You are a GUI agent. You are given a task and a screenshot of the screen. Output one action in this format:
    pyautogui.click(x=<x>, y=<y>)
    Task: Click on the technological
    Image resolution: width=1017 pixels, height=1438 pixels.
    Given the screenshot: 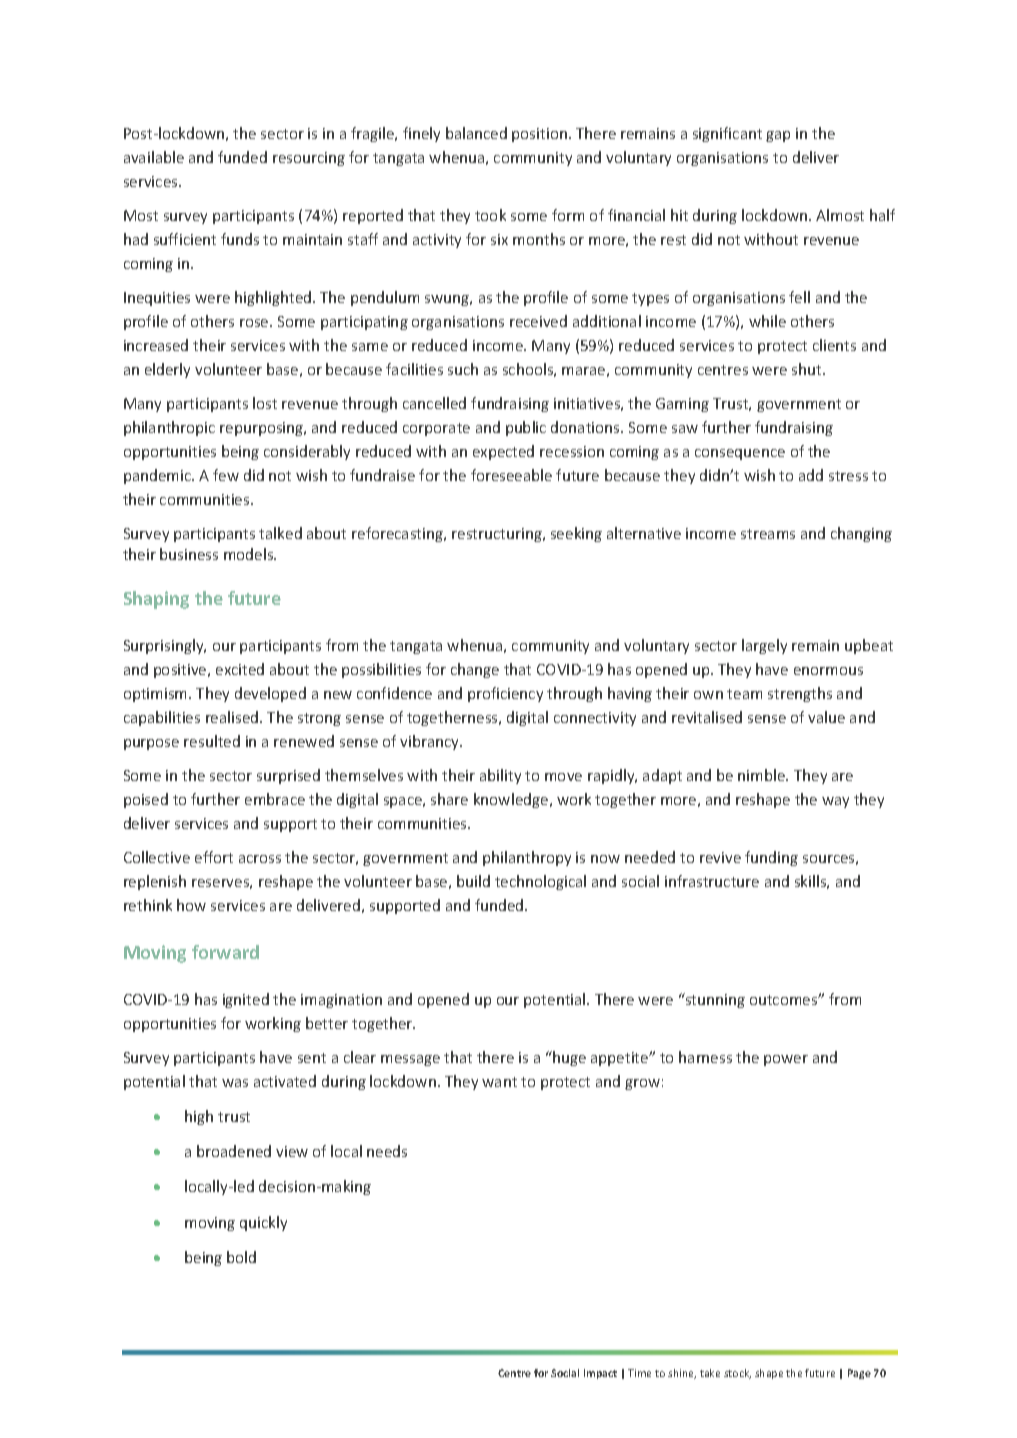 What is the action you would take?
    pyautogui.click(x=540, y=882)
